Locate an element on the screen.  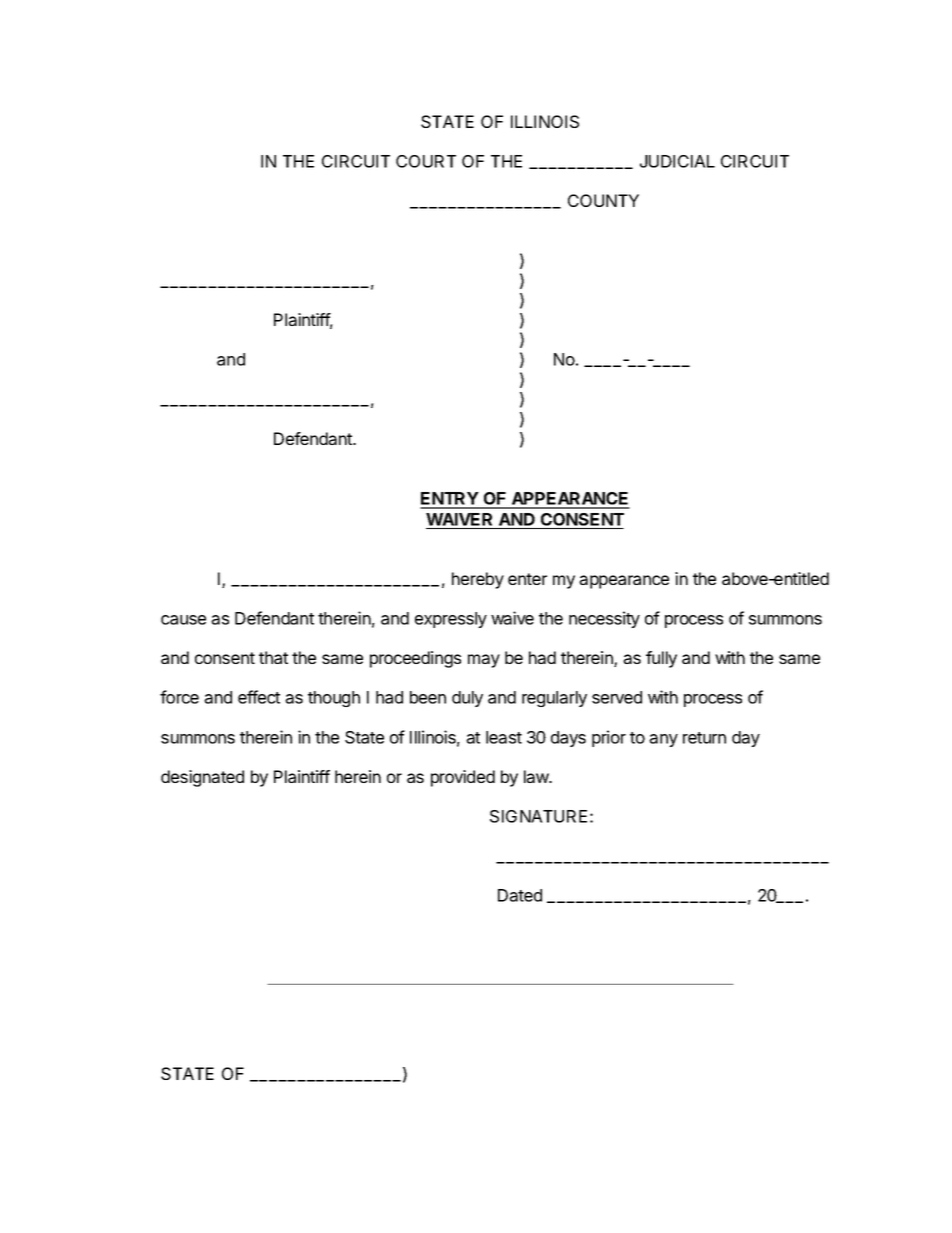
necessity is located at coordinates (604, 619).
